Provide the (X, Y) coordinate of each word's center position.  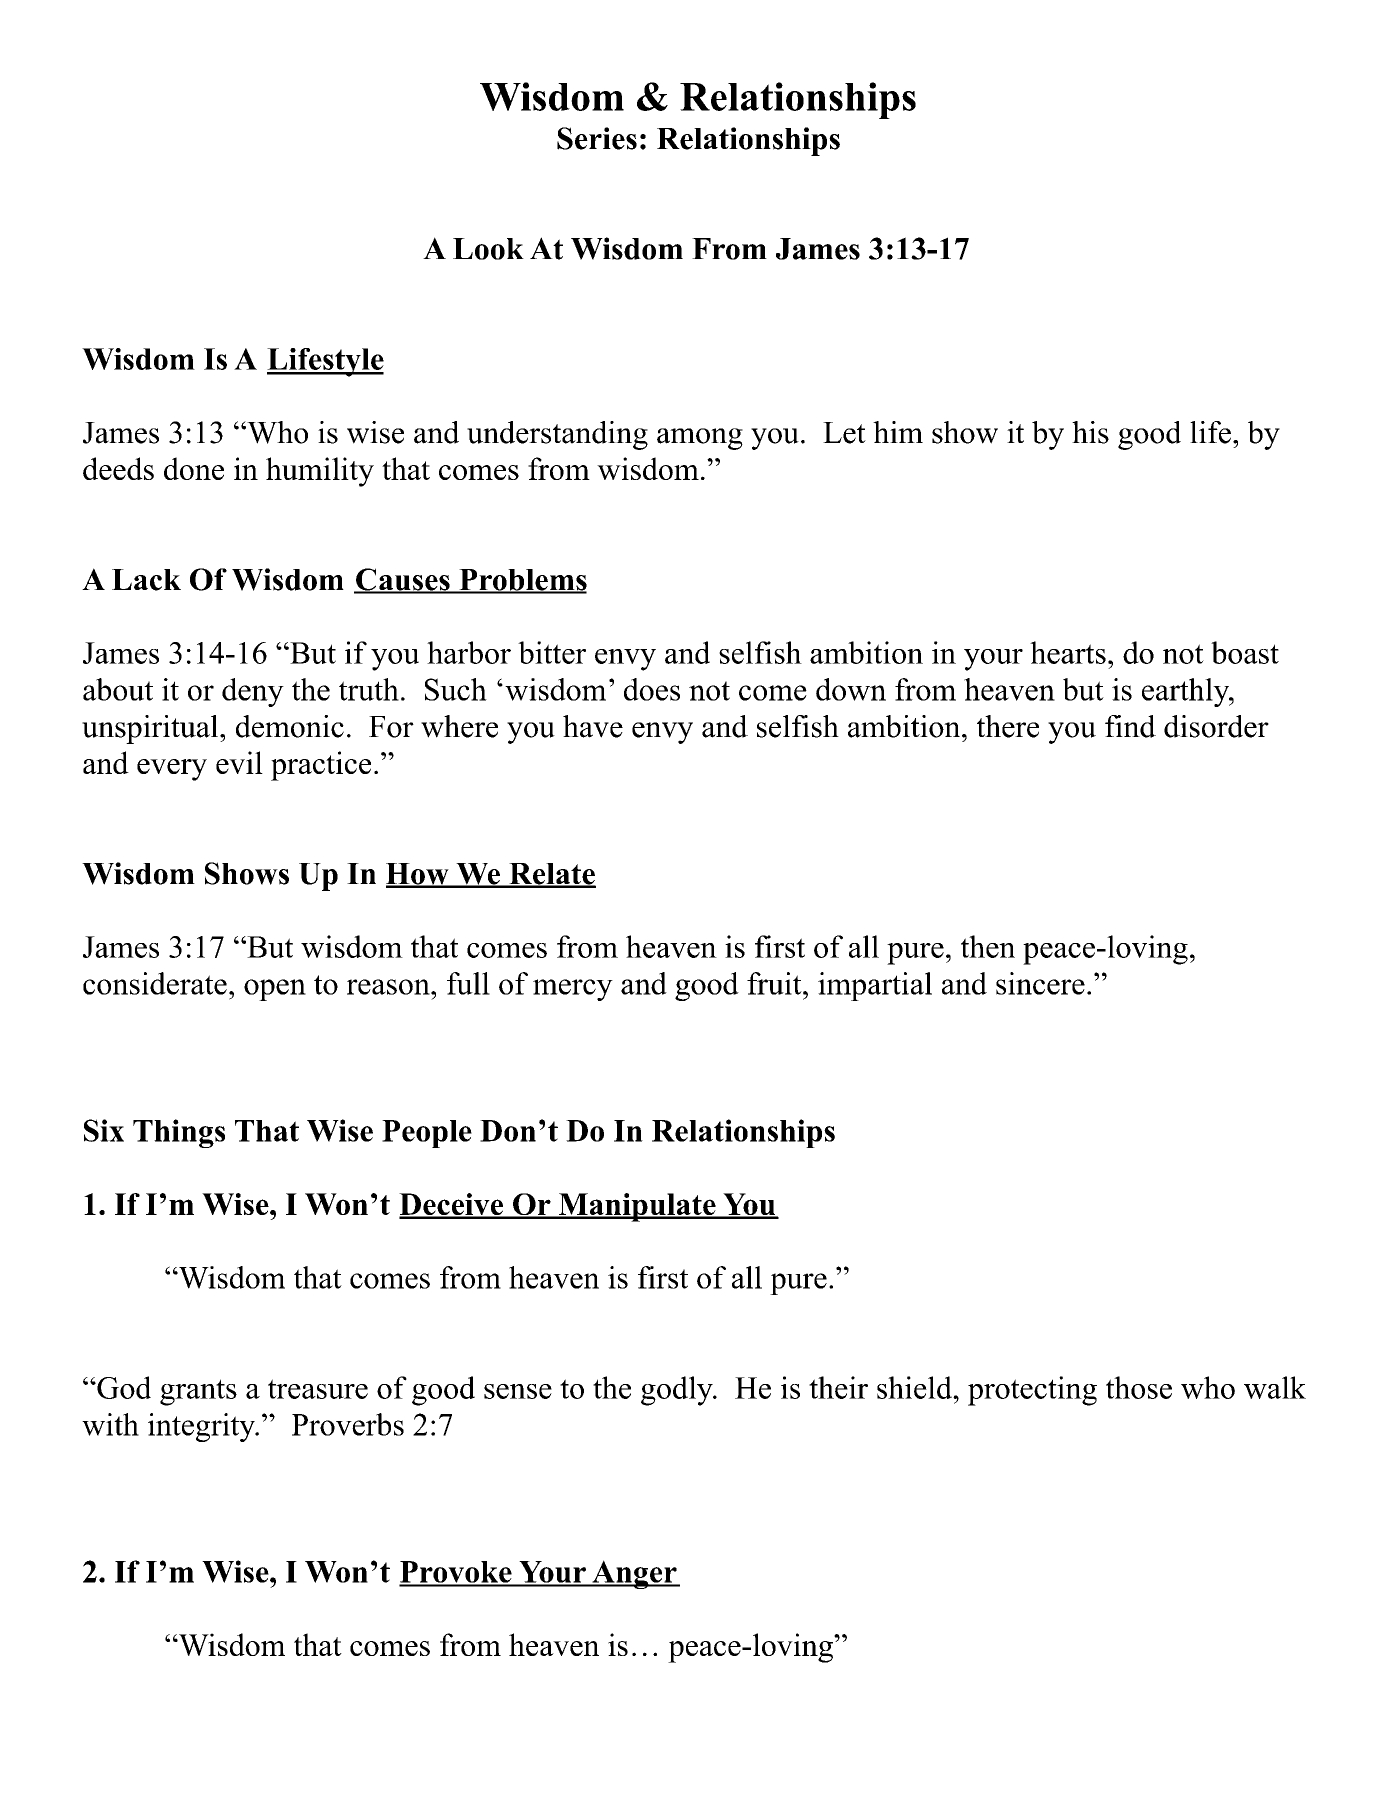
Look (488, 249)
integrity (202, 1427)
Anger (634, 1574)
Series (597, 138)
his (1090, 432)
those (1139, 1387)
